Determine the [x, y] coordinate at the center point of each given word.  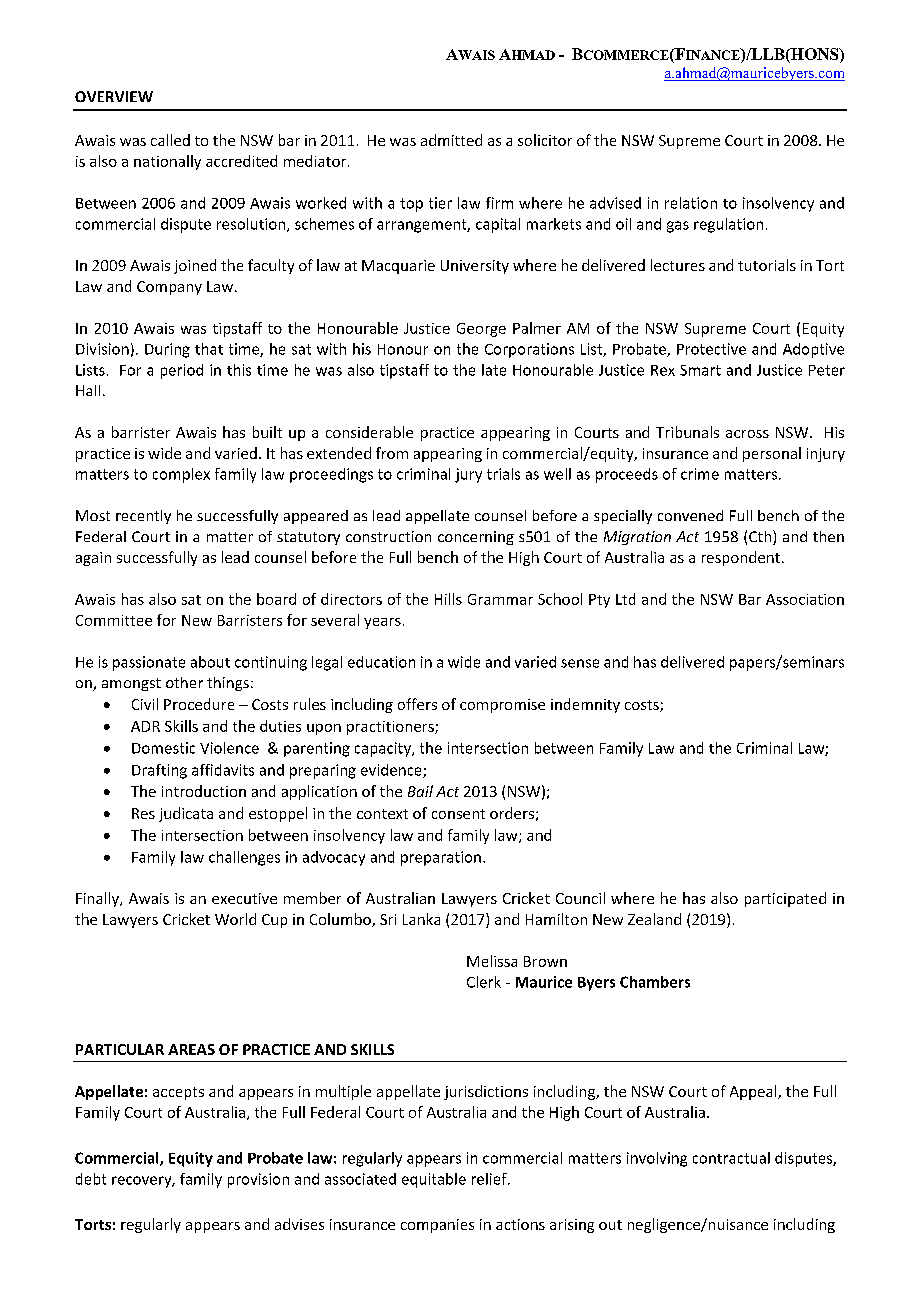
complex [181, 475]
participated [785, 899]
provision [258, 1180]
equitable [434, 1180]
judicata [186, 814]
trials [503, 474]
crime [700, 474]
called [170, 140]
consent [458, 814]
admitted [451, 140]
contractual [731, 1158]
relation [691, 203]
